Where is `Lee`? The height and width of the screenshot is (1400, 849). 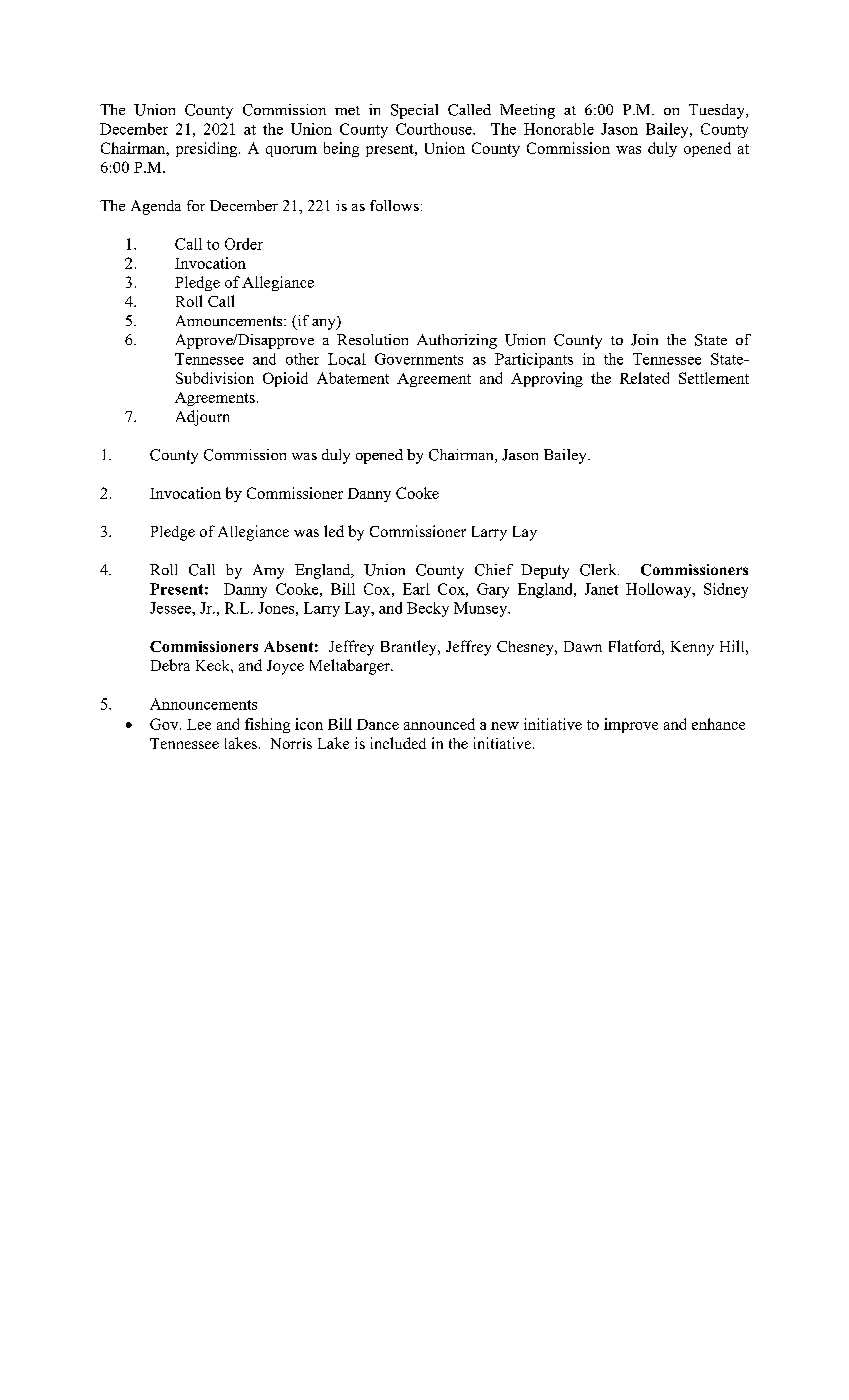
Lee is located at coordinates (199, 724).
